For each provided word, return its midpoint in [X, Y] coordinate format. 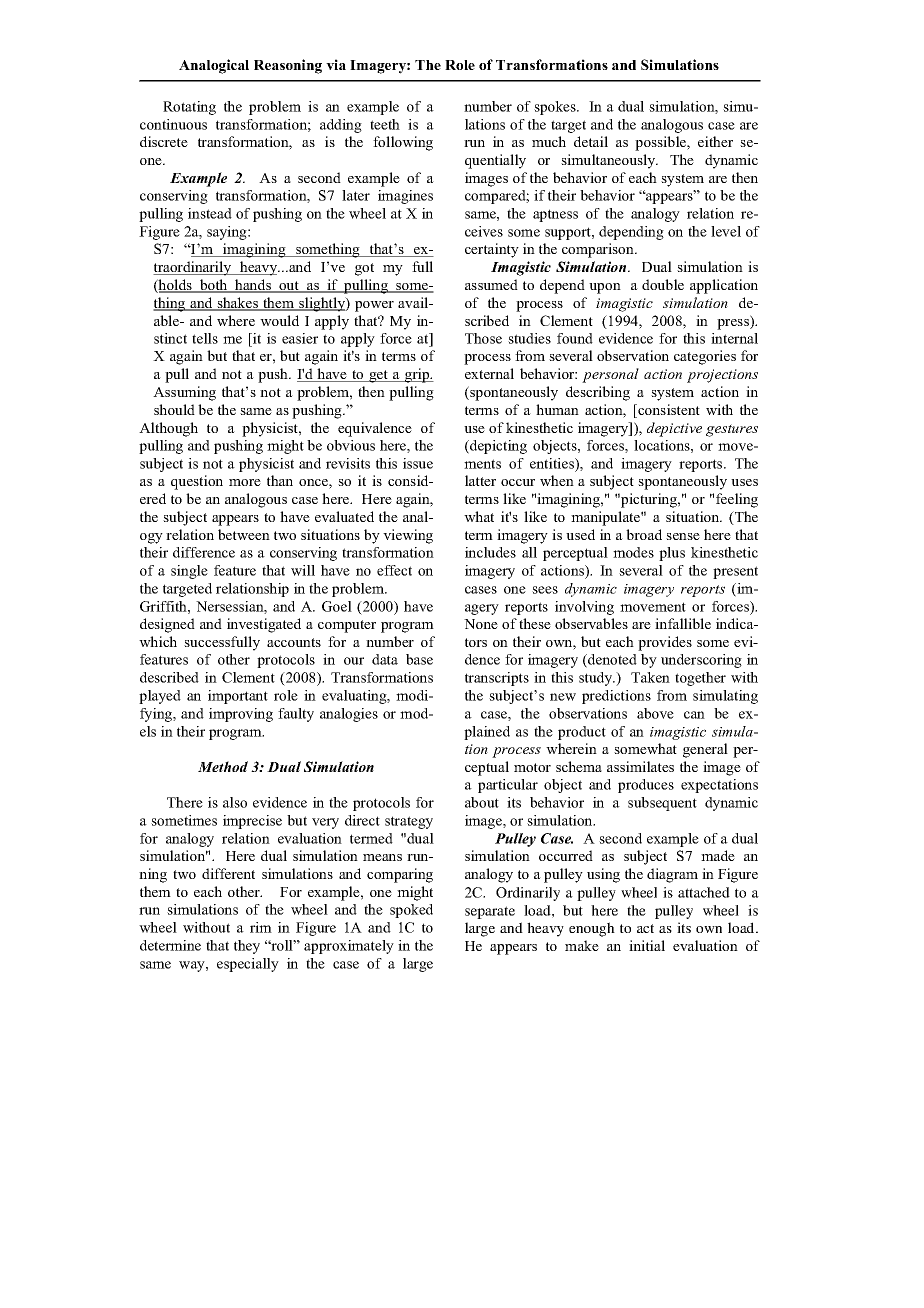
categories [705, 357]
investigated [264, 625]
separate [490, 912]
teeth [385, 124]
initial [647, 945]
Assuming [184, 393]
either [715, 141]
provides [665, 643]
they [247, 947]
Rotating [189, 108]
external [489, 373]
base [419, 659]
